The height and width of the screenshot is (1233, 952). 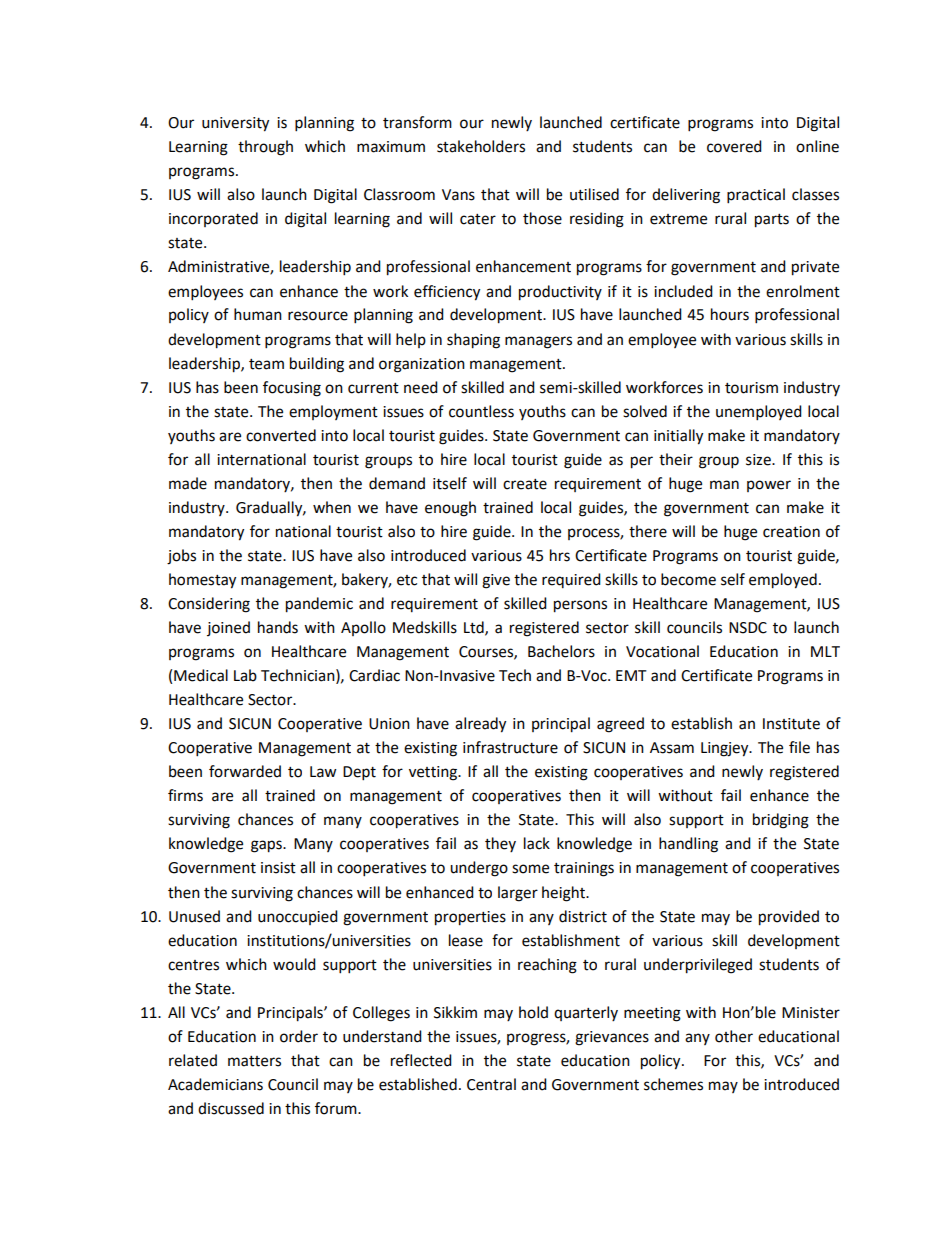 What do you see at coordinates (458, 195) in the screenshot?
I see `Vans` at bounding box center [458, 195].
